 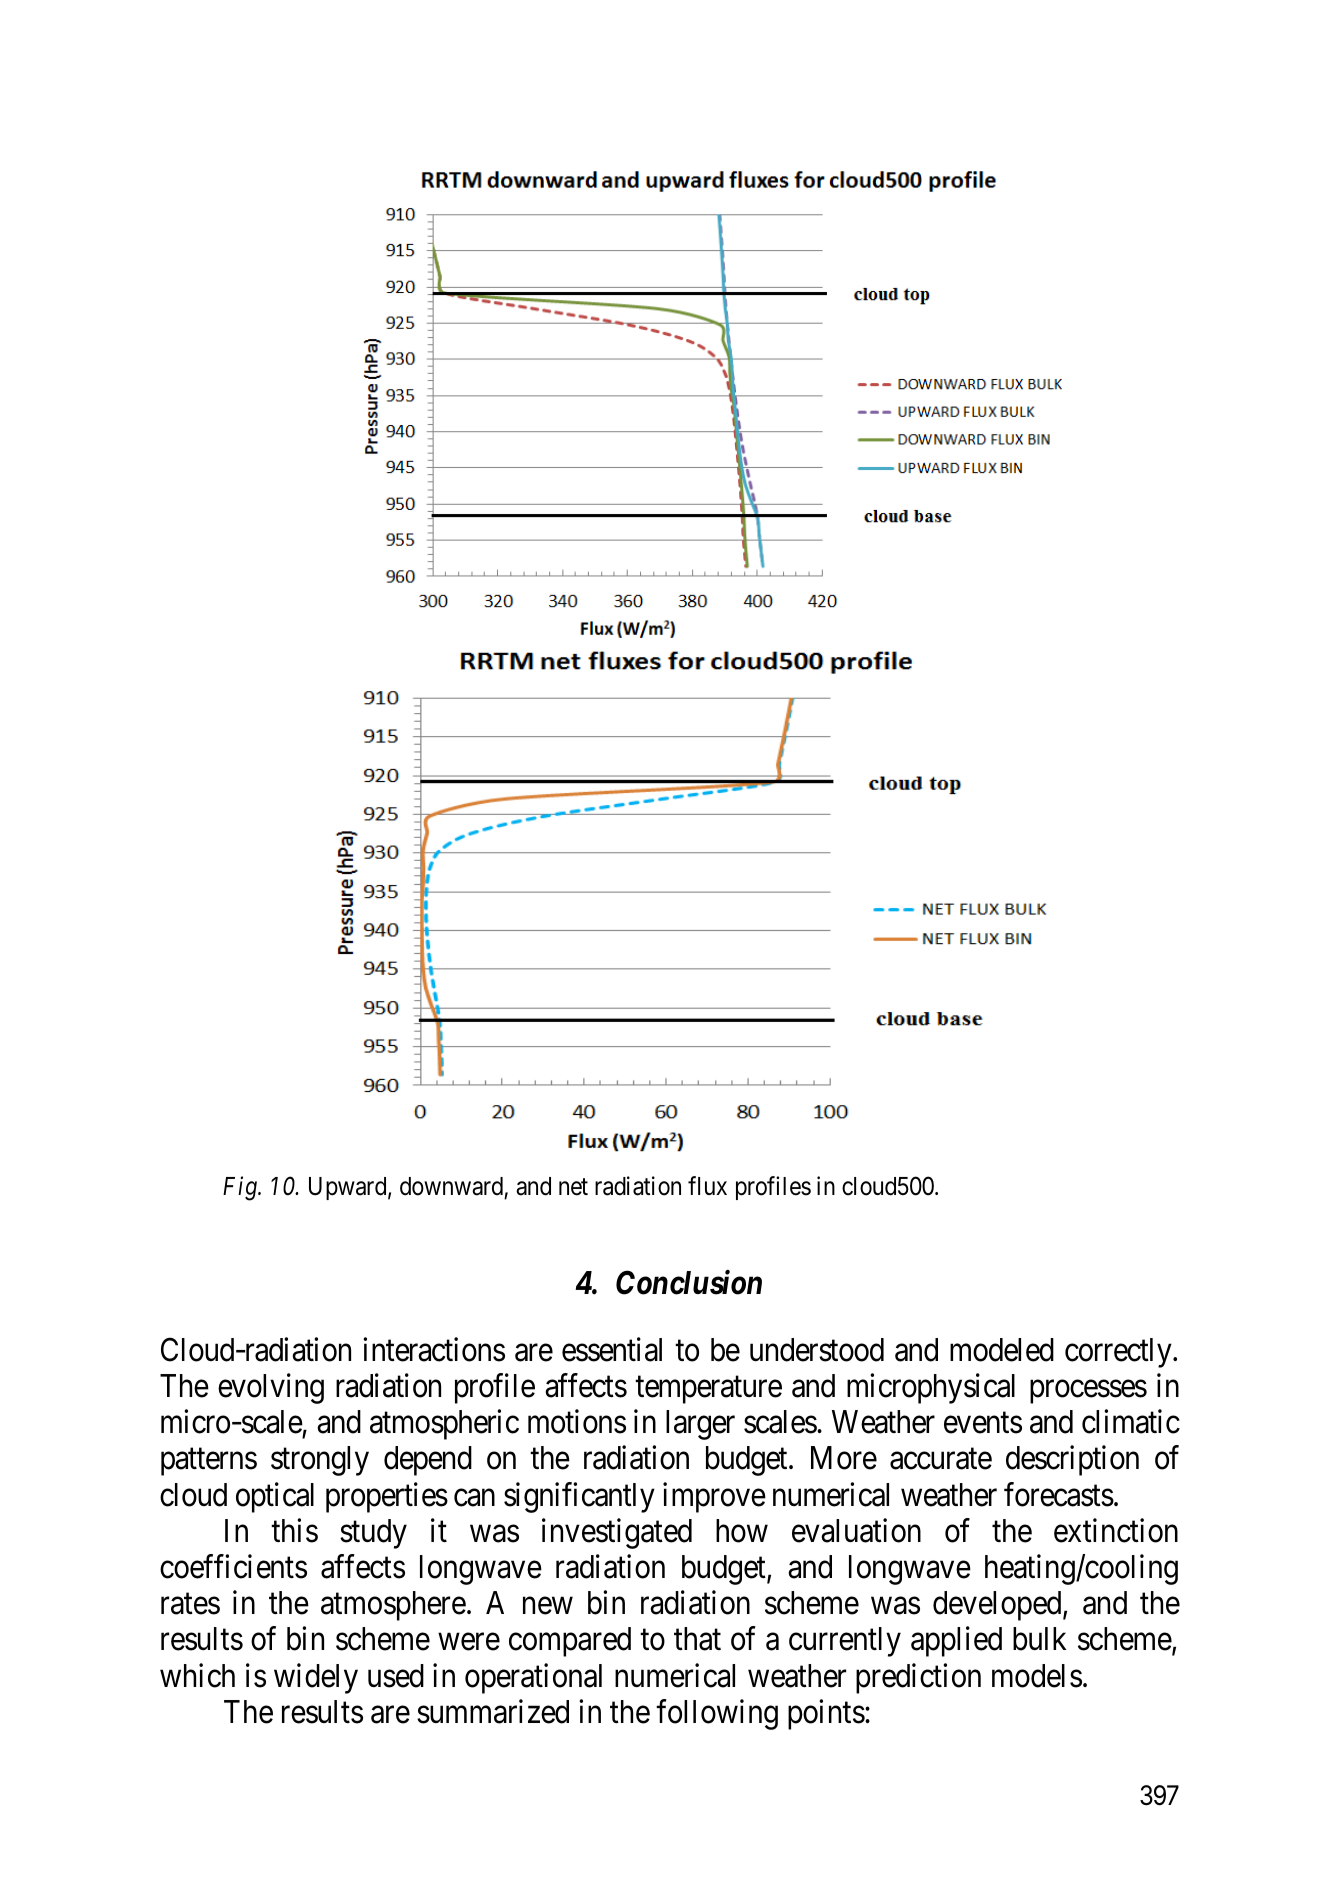 I want to click on widely, so click(x=316, y=1678).
